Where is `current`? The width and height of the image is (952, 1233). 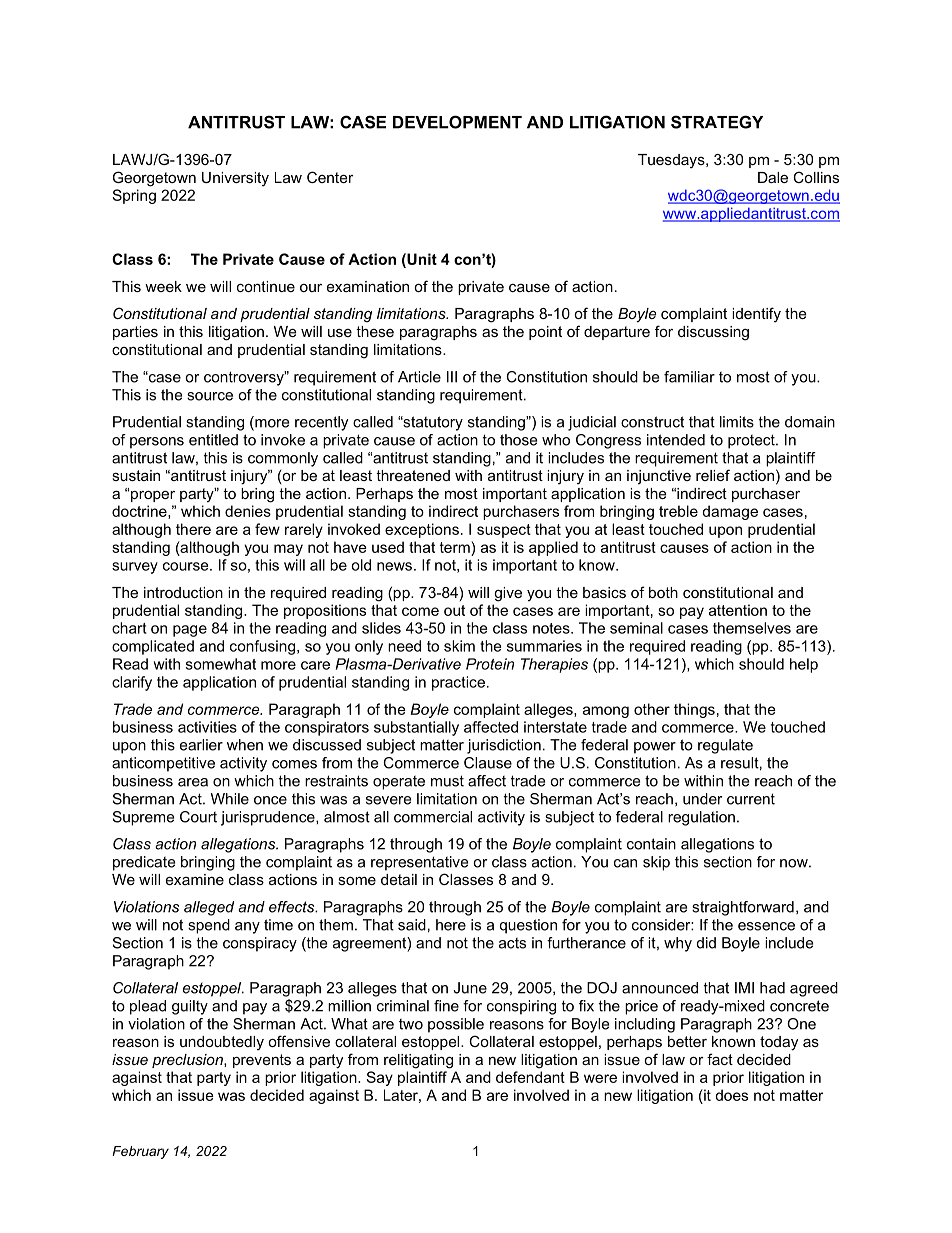 current is located at coordinates (751, 799).
